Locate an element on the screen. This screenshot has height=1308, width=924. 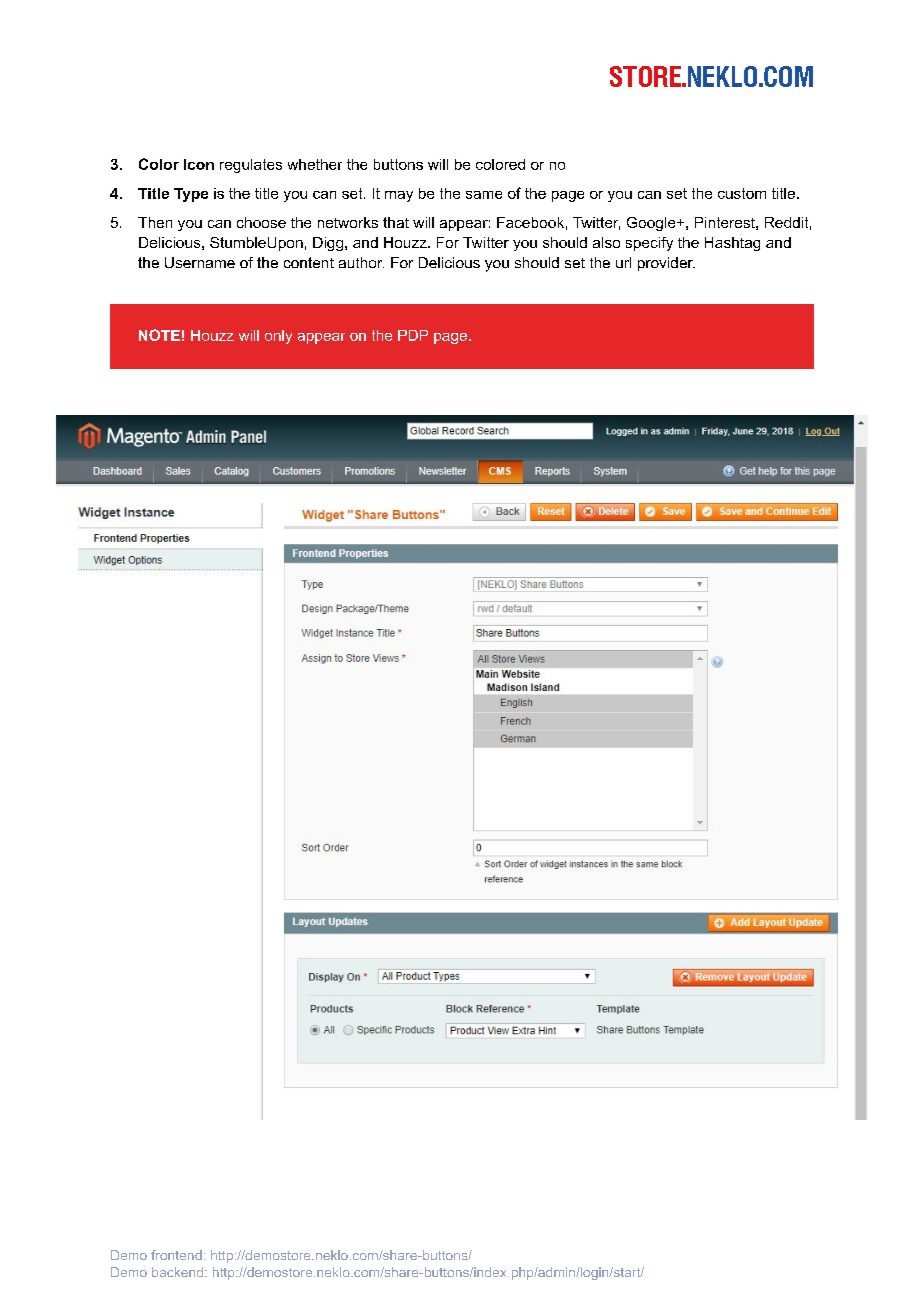
url is located at coordinates (623, 262).
